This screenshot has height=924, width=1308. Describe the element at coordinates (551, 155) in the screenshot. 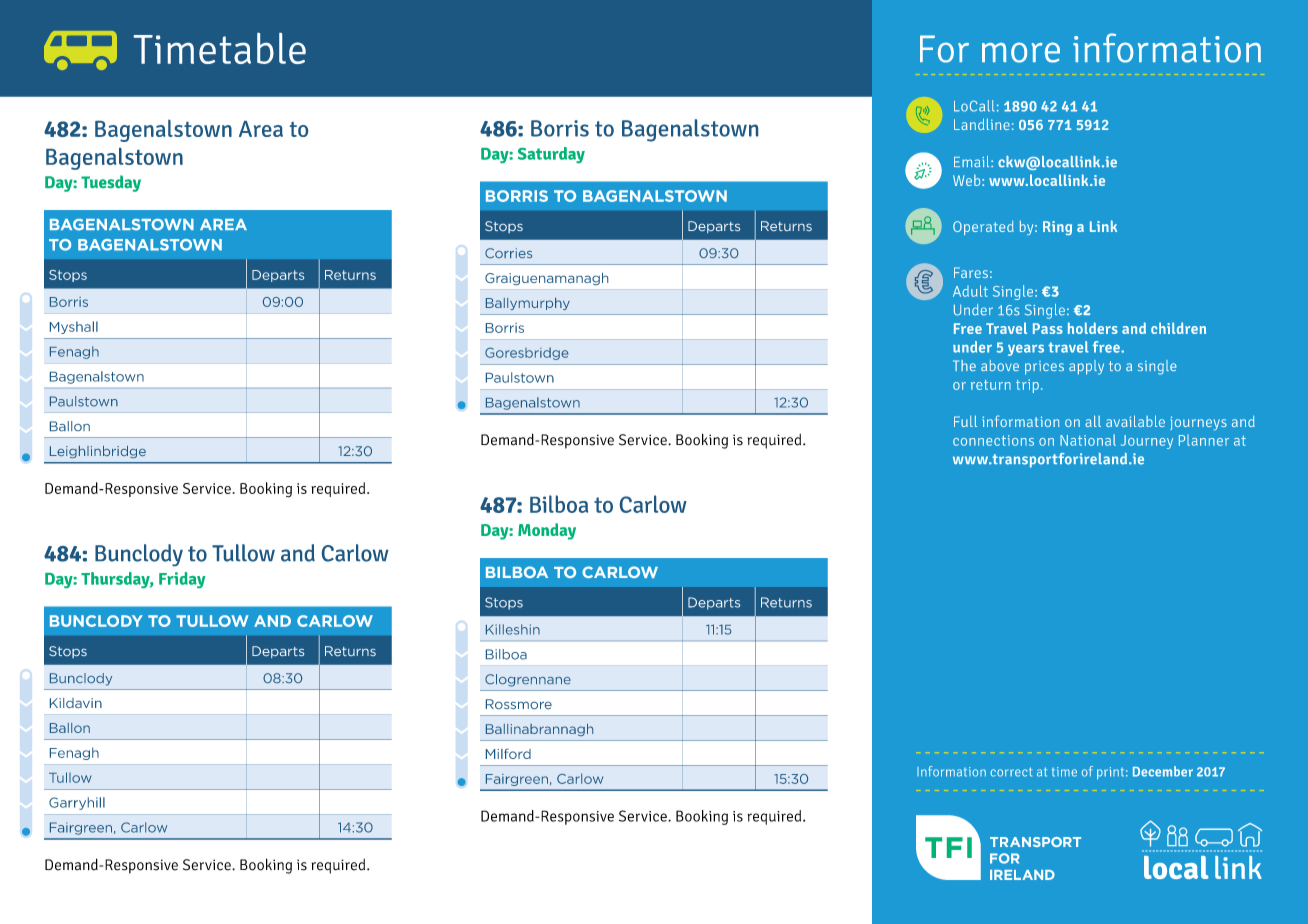

I see `Saturday` at that location.
